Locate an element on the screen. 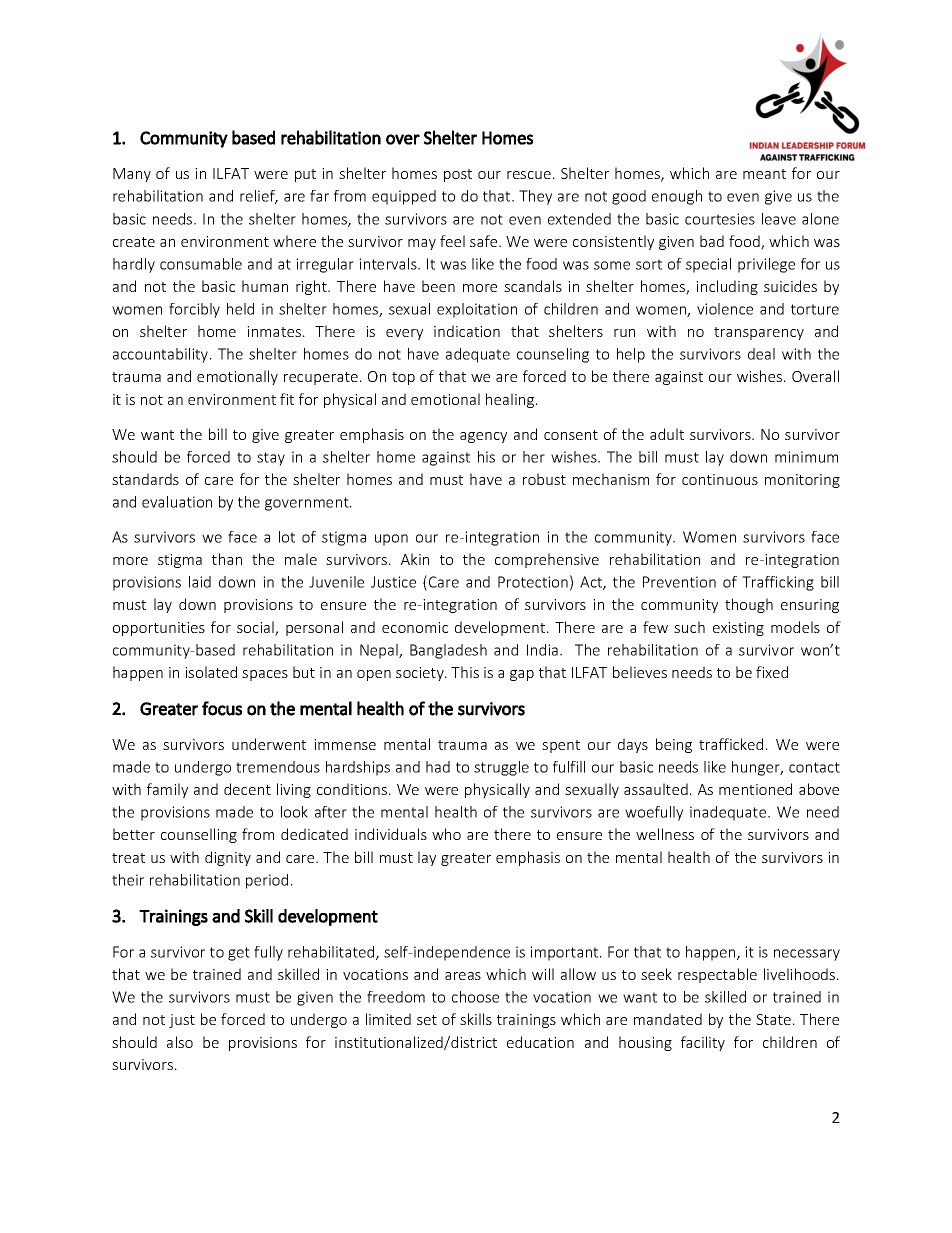  though is located at coordinates (749, 605).
